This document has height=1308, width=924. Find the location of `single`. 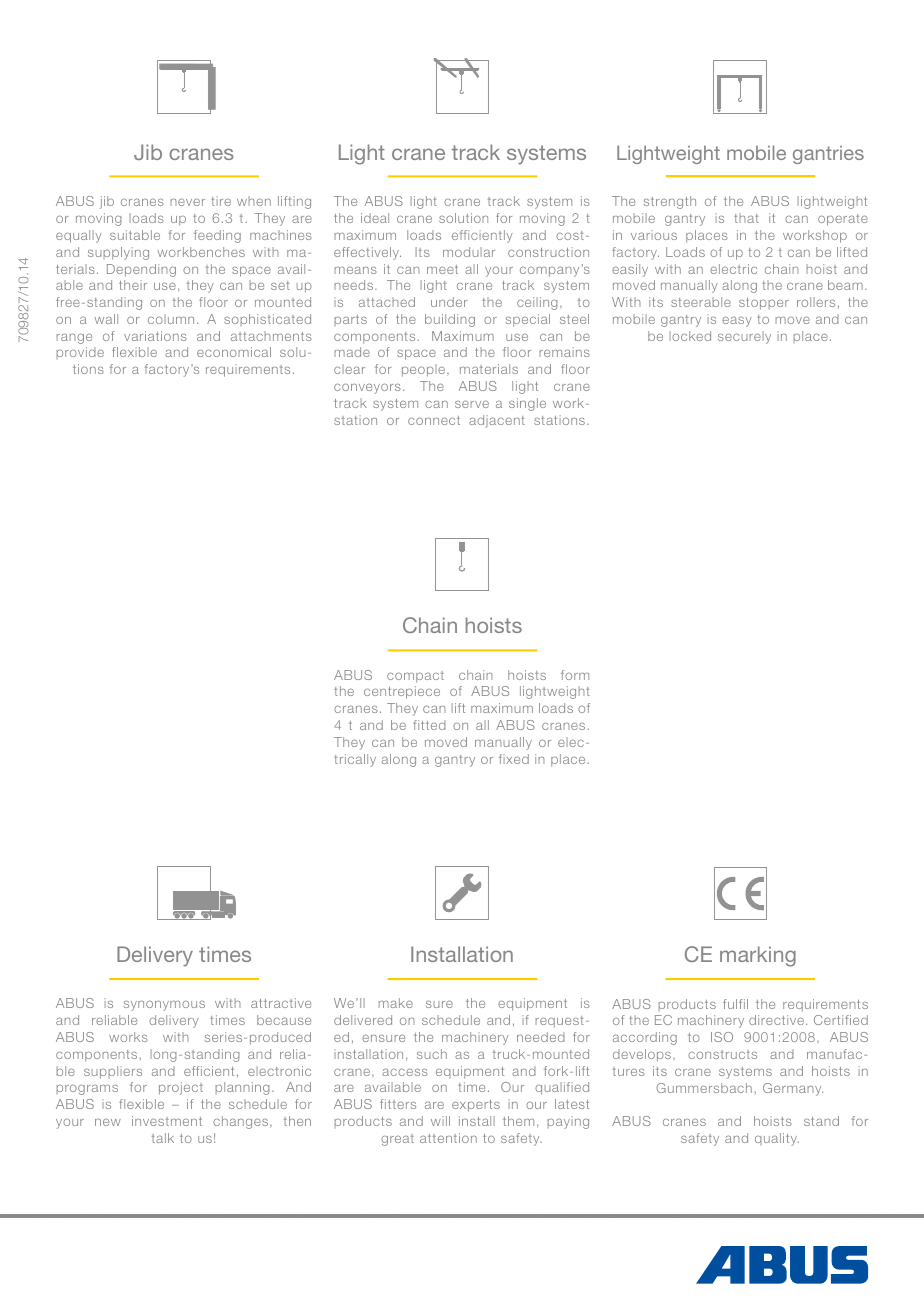

single is located at coordinates (527, 404).
